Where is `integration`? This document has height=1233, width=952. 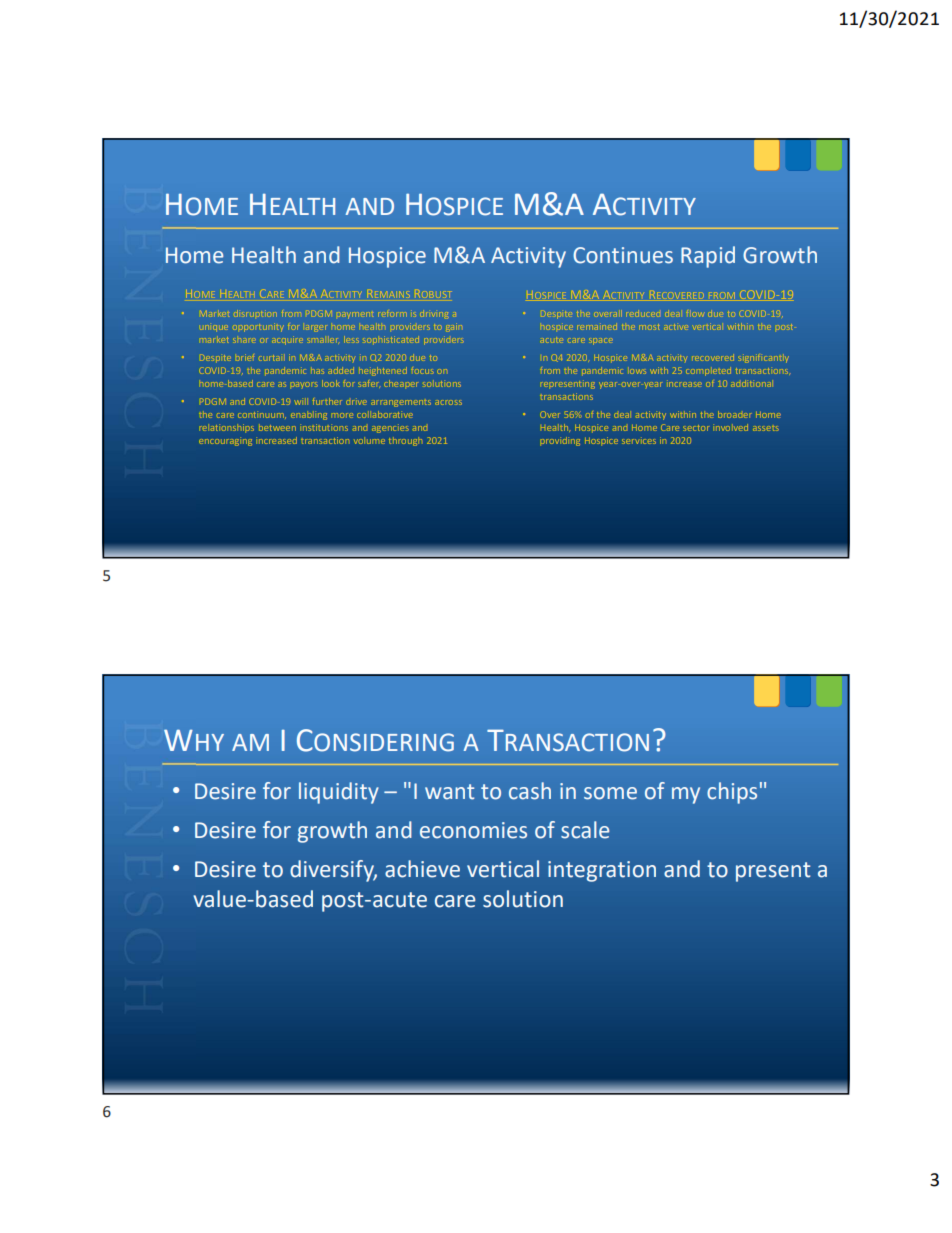
integration is located at coordinates (602, 871).
